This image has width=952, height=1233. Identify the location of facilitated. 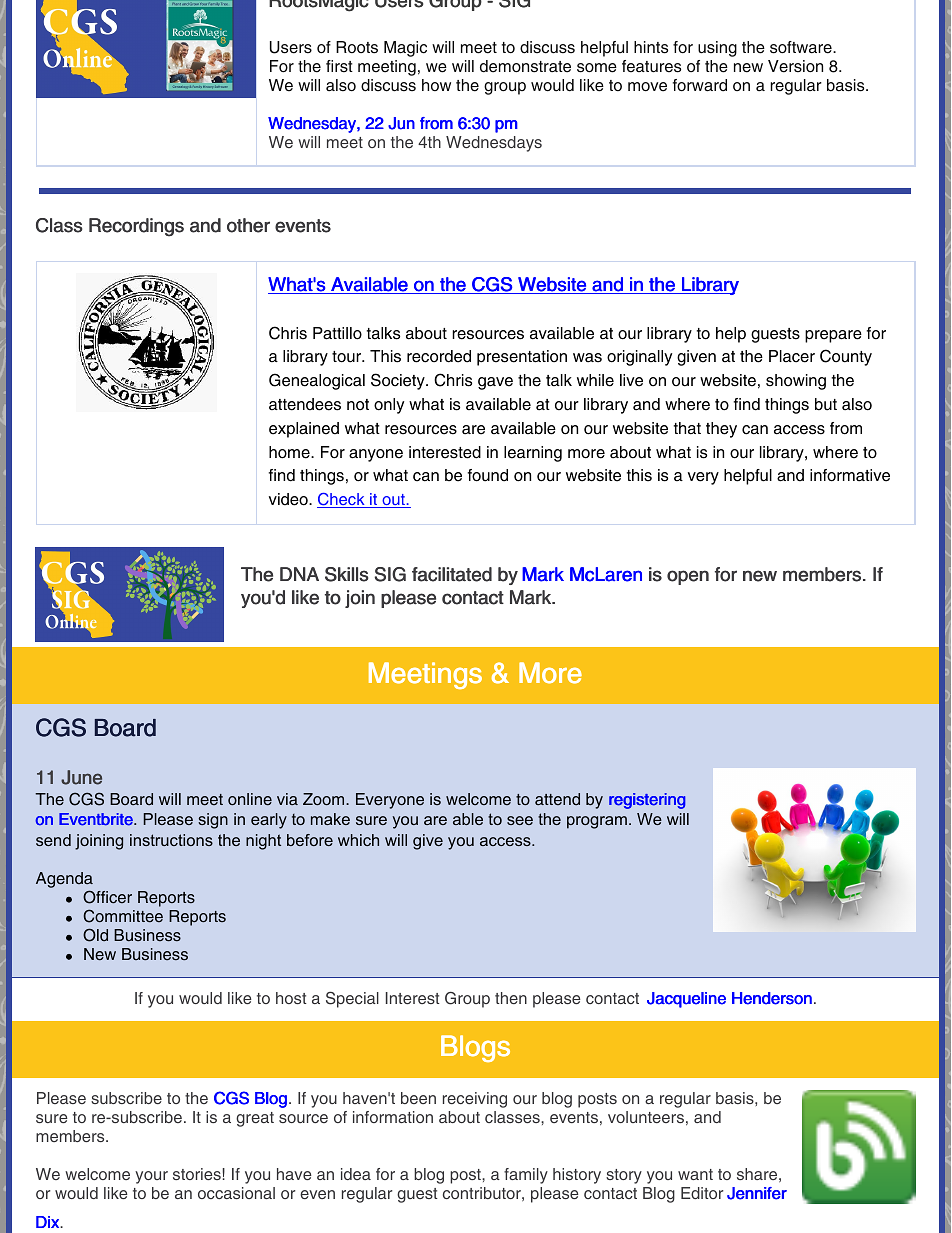
(452, 574).
